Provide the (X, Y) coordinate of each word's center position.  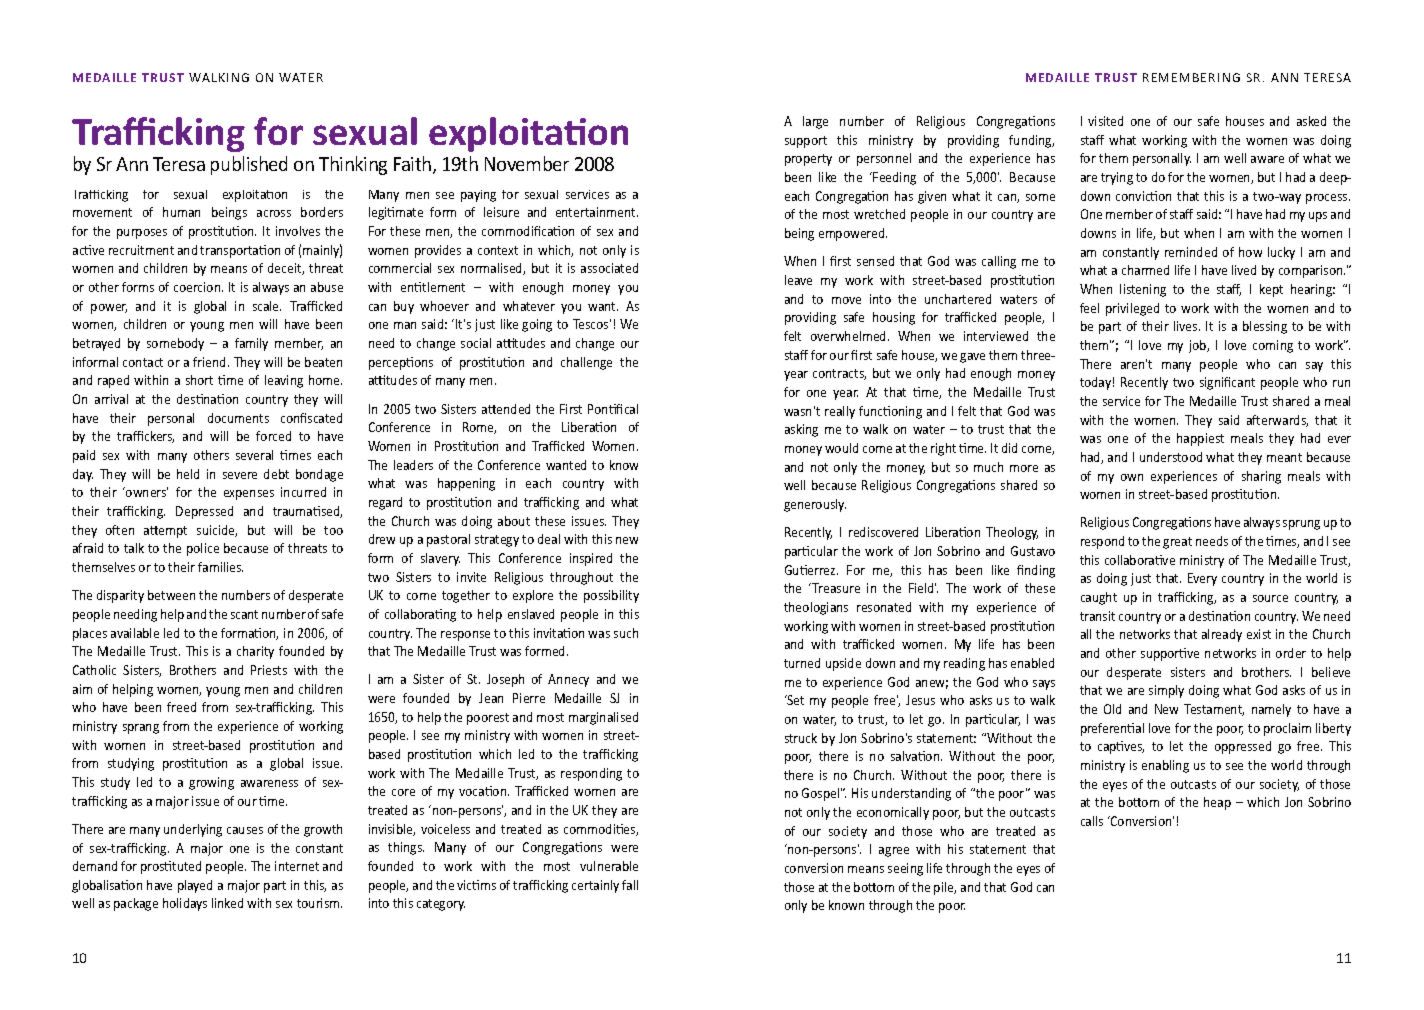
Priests (269, 670)
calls (1092, 821)
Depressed (204, 512)
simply (1166, 691)
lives (1187, 326)
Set (795, 700)
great (1177, 543)
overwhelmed (850, 336)
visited (1105, 121)
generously (815, 505)
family (251, 344)
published (249, 165)
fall (630, 885)
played (195, 886)
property (808, 160)
